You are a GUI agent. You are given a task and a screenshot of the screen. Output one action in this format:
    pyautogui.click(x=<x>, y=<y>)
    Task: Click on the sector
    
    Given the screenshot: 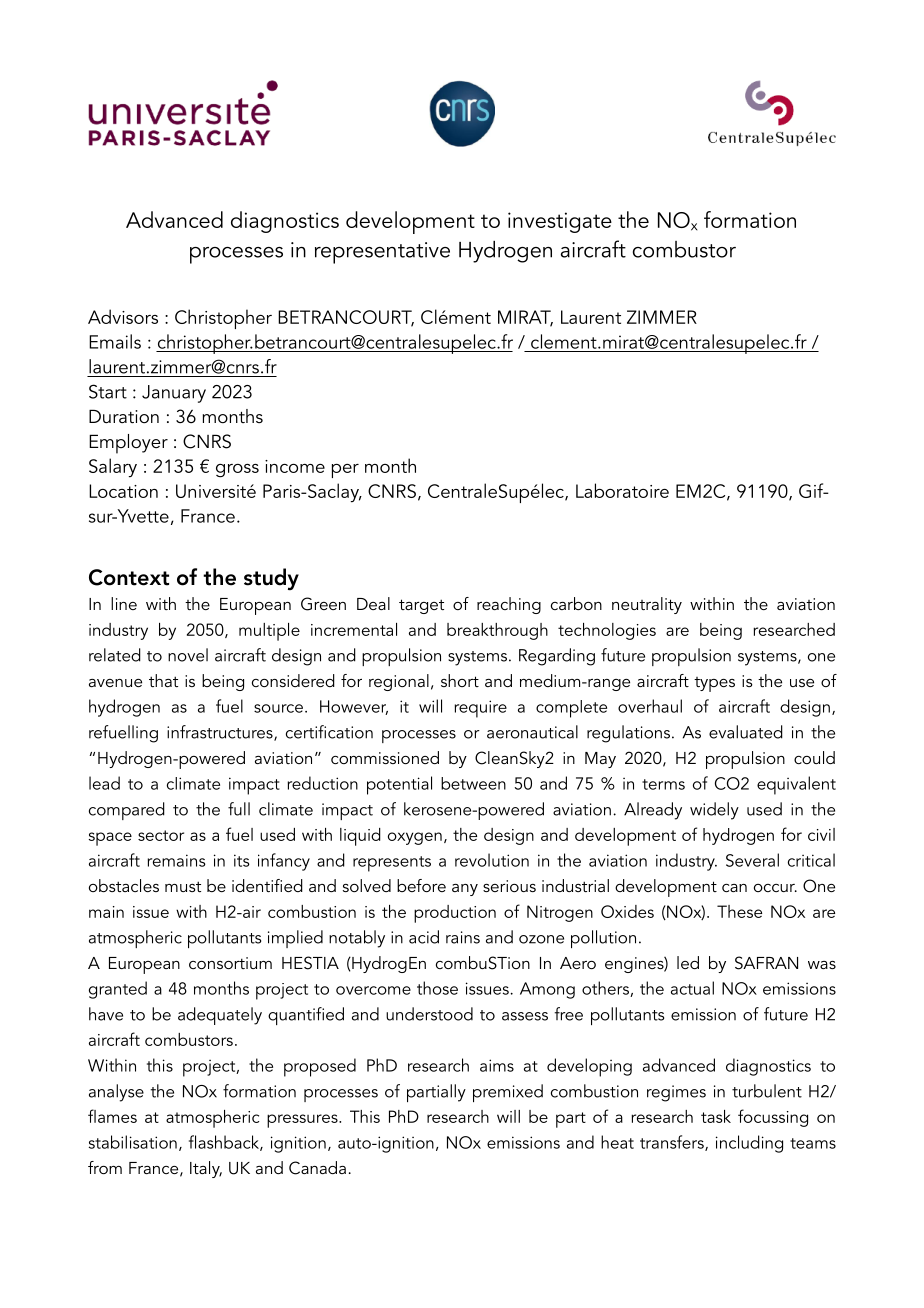 What is the action you would take?
    pyautogui.click(x=161, y=835)
